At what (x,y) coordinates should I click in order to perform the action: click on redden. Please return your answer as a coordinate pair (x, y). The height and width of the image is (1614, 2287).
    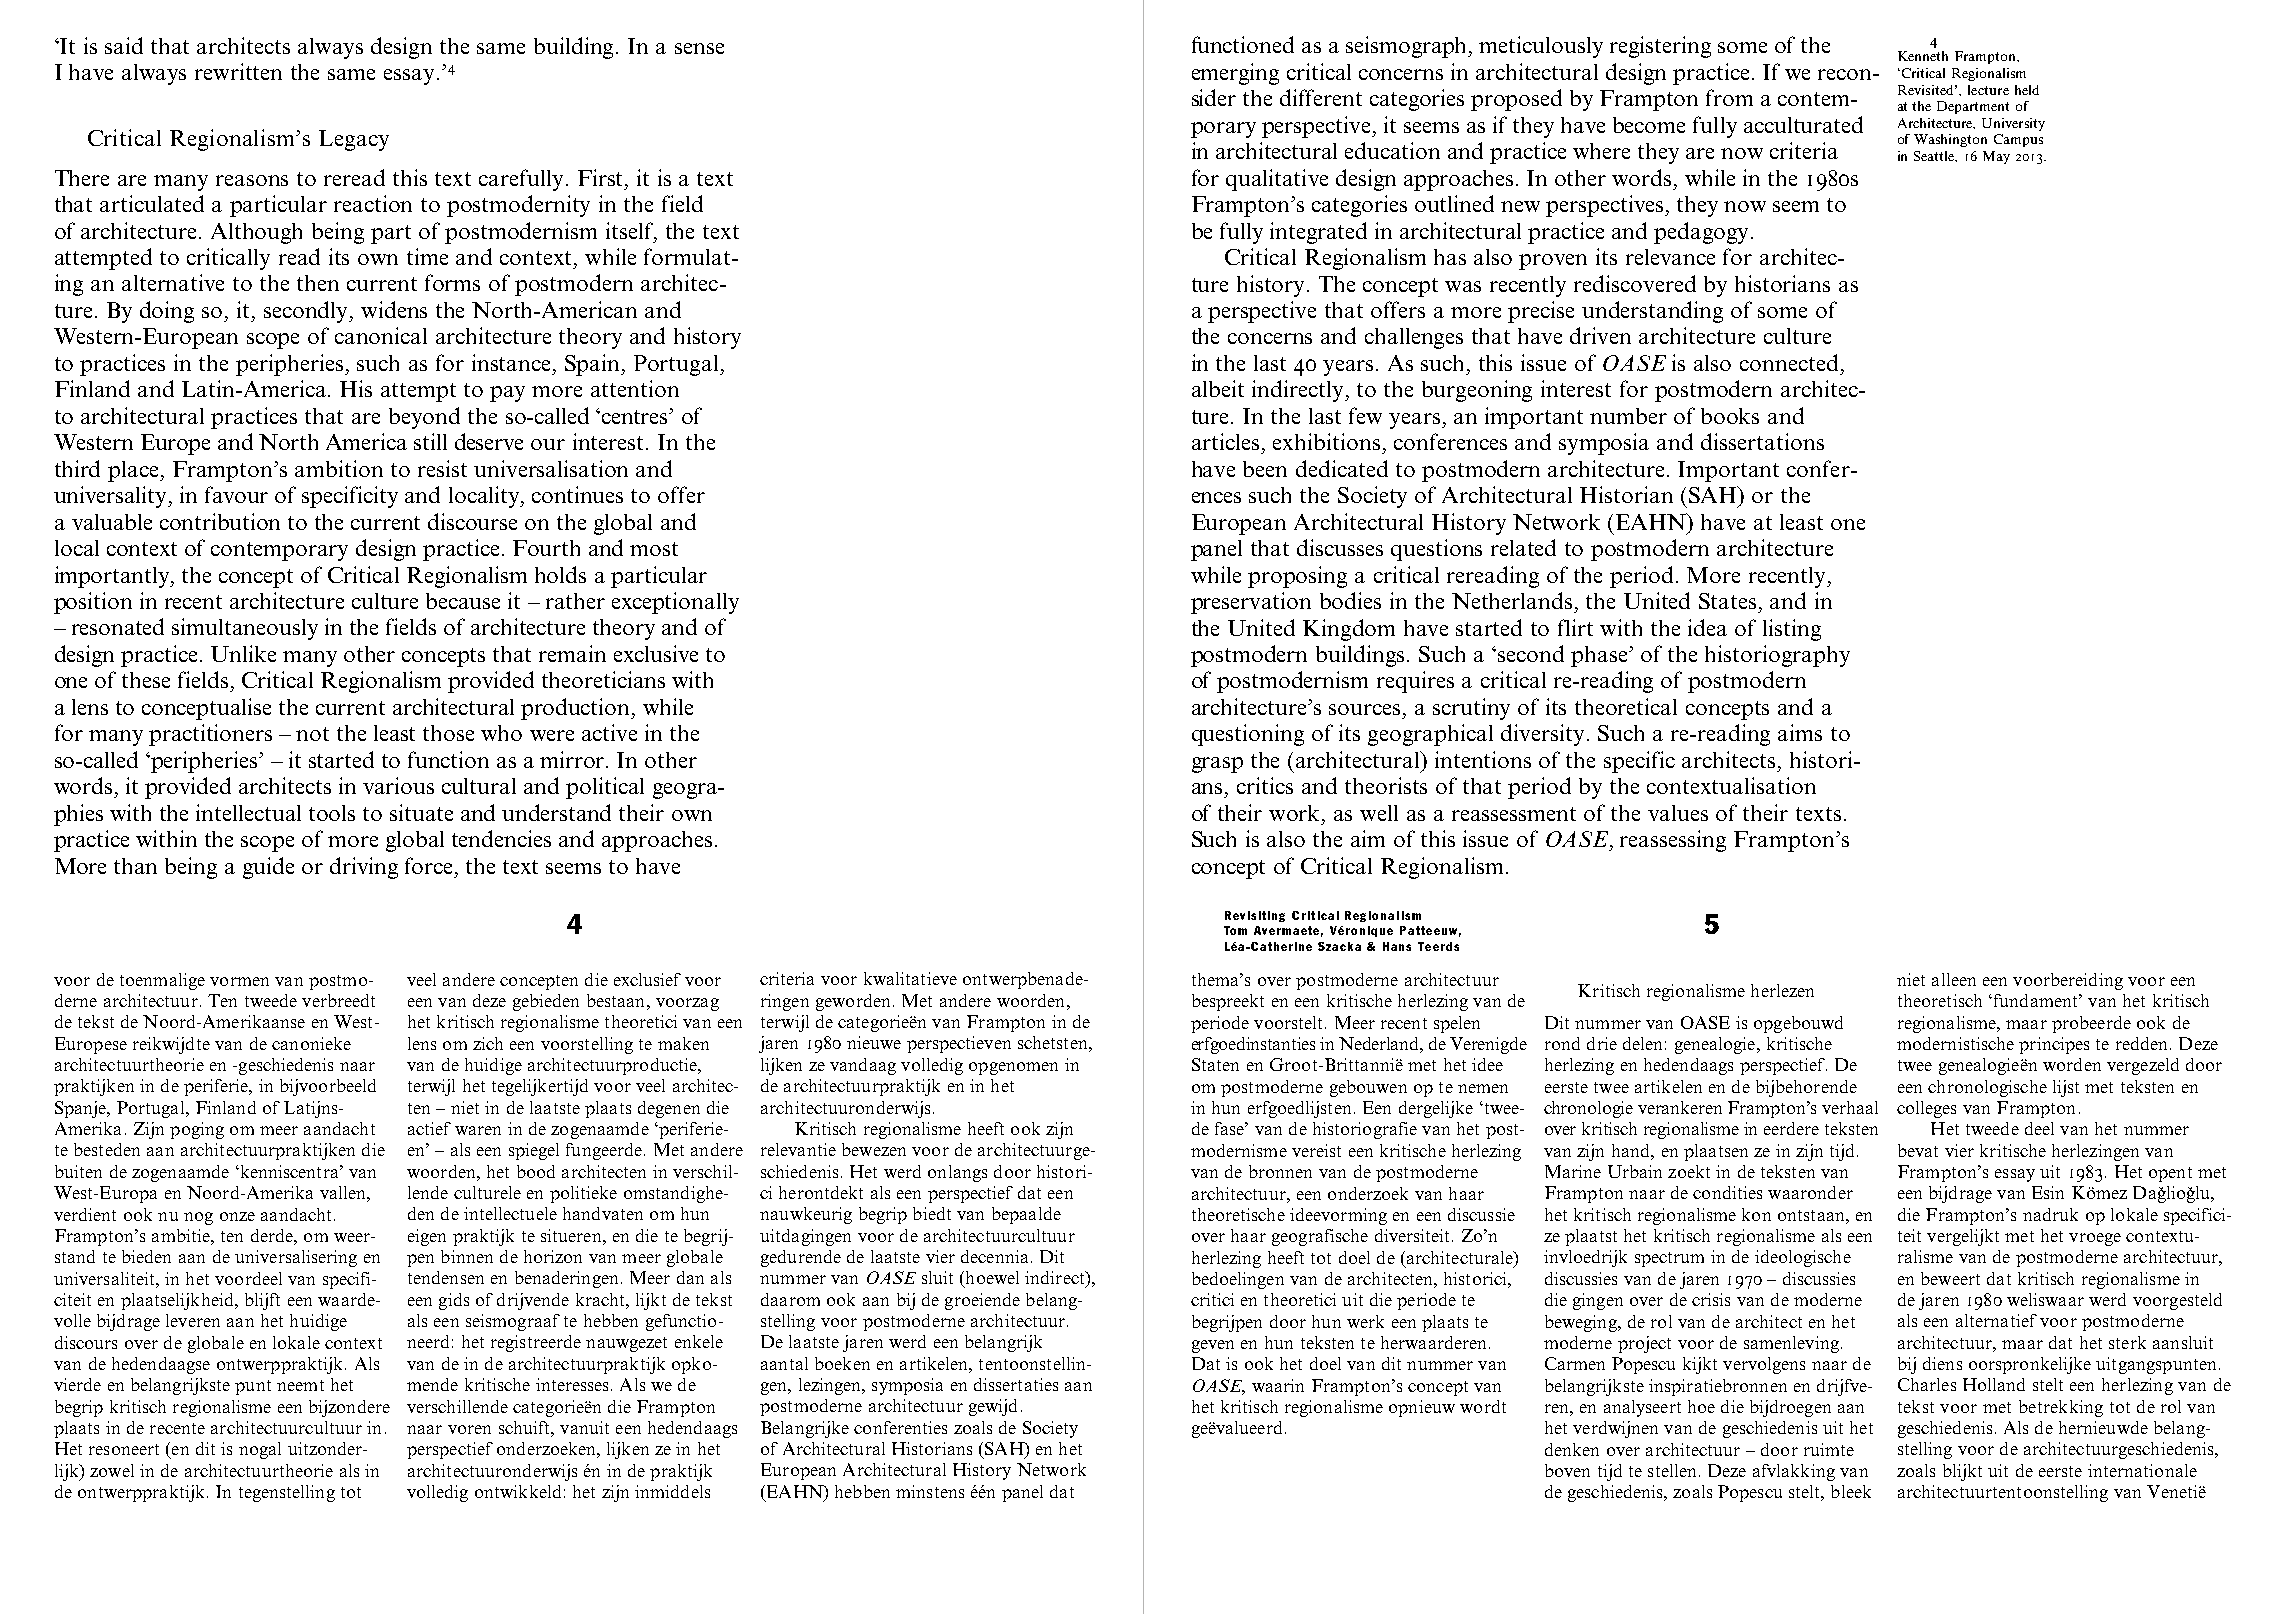
    Looking at the image, I should click on (2141, 1043).
